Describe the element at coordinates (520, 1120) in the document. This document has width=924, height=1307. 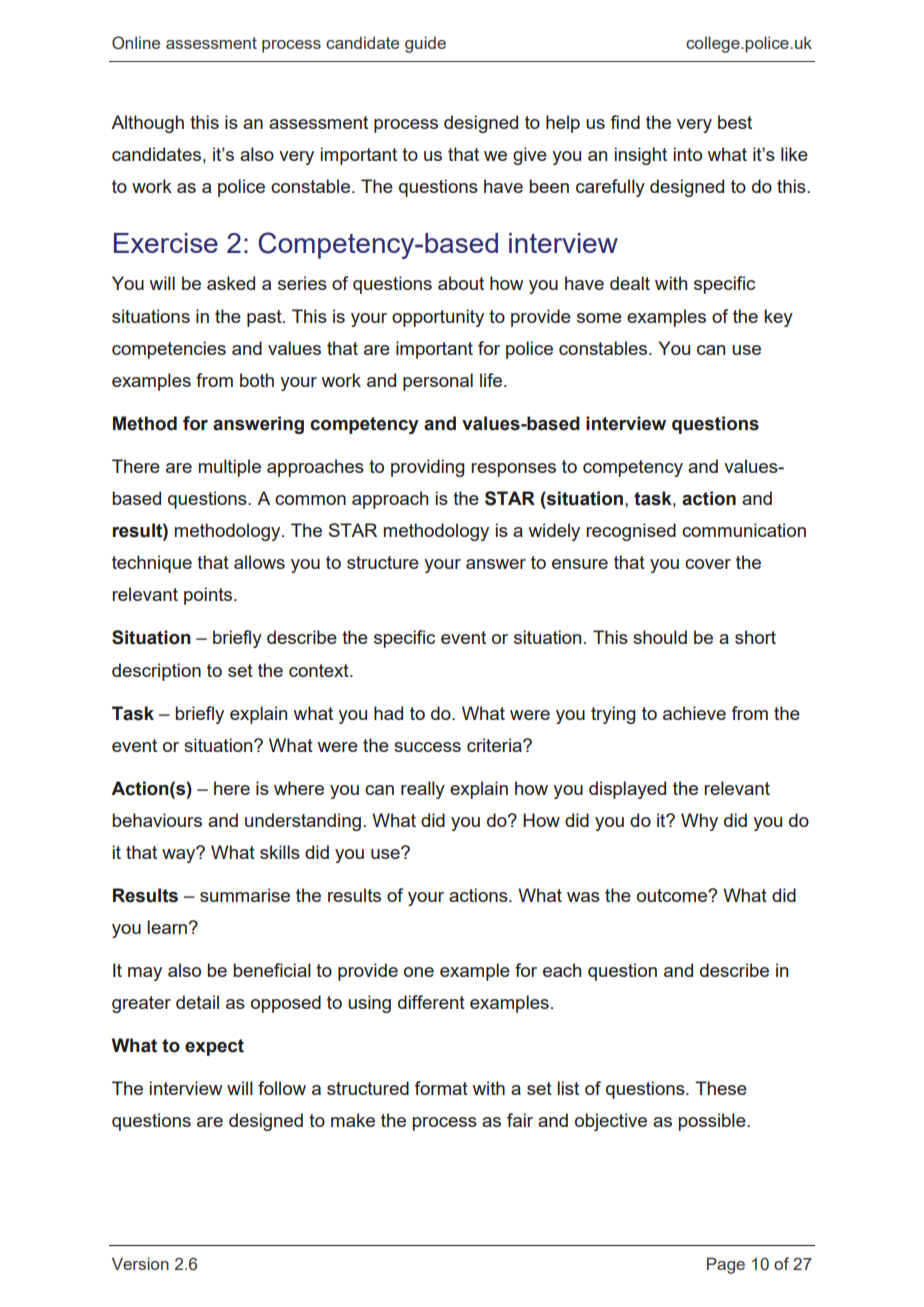
I see `fair` at that location.
